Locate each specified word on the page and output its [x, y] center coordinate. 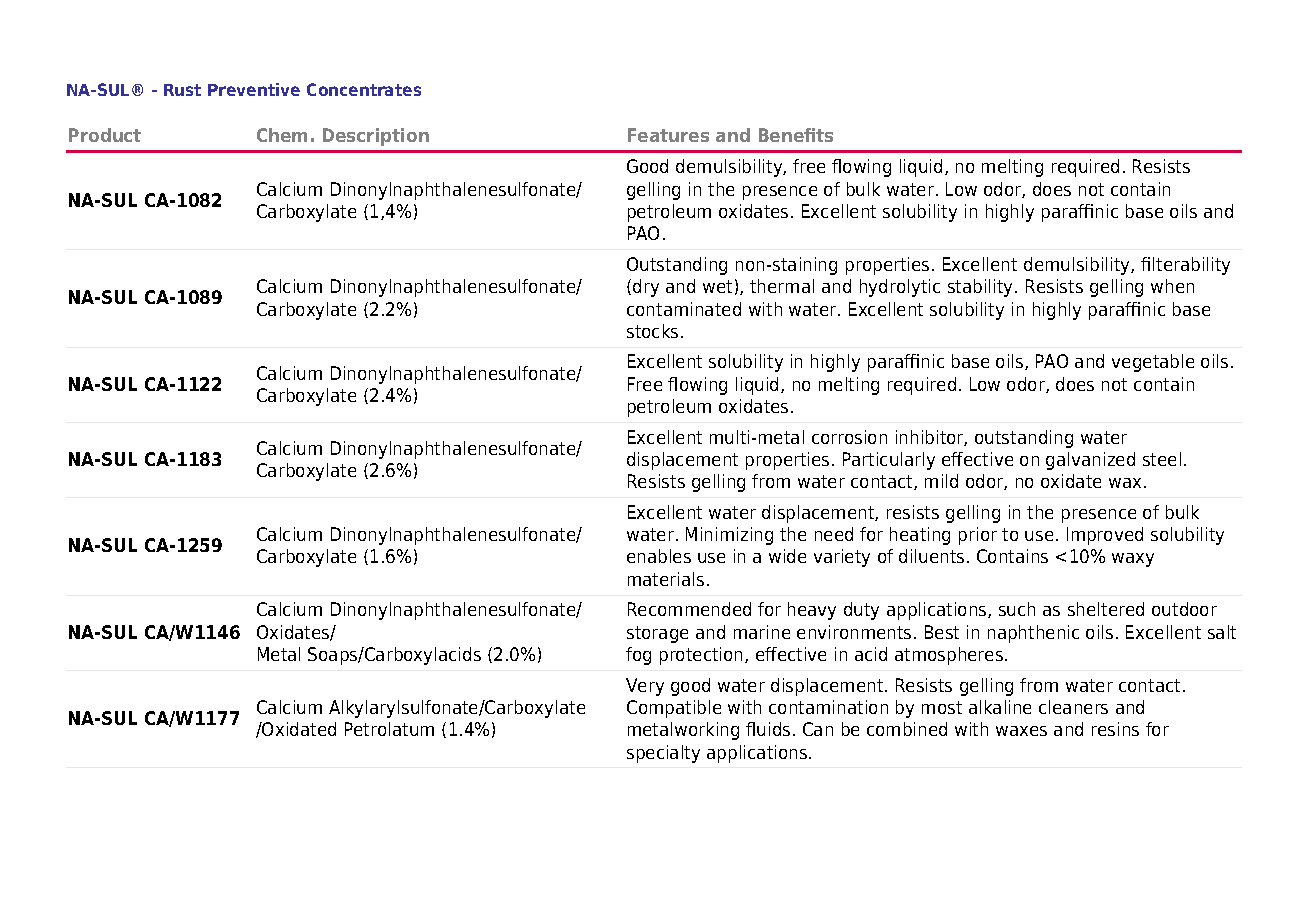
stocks [652, 331]
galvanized [1090, 461]
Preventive [254, 89]
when [1172, 286]
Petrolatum [389, 729]
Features [668, 135]
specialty [663, 754]
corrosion [849, 437]
